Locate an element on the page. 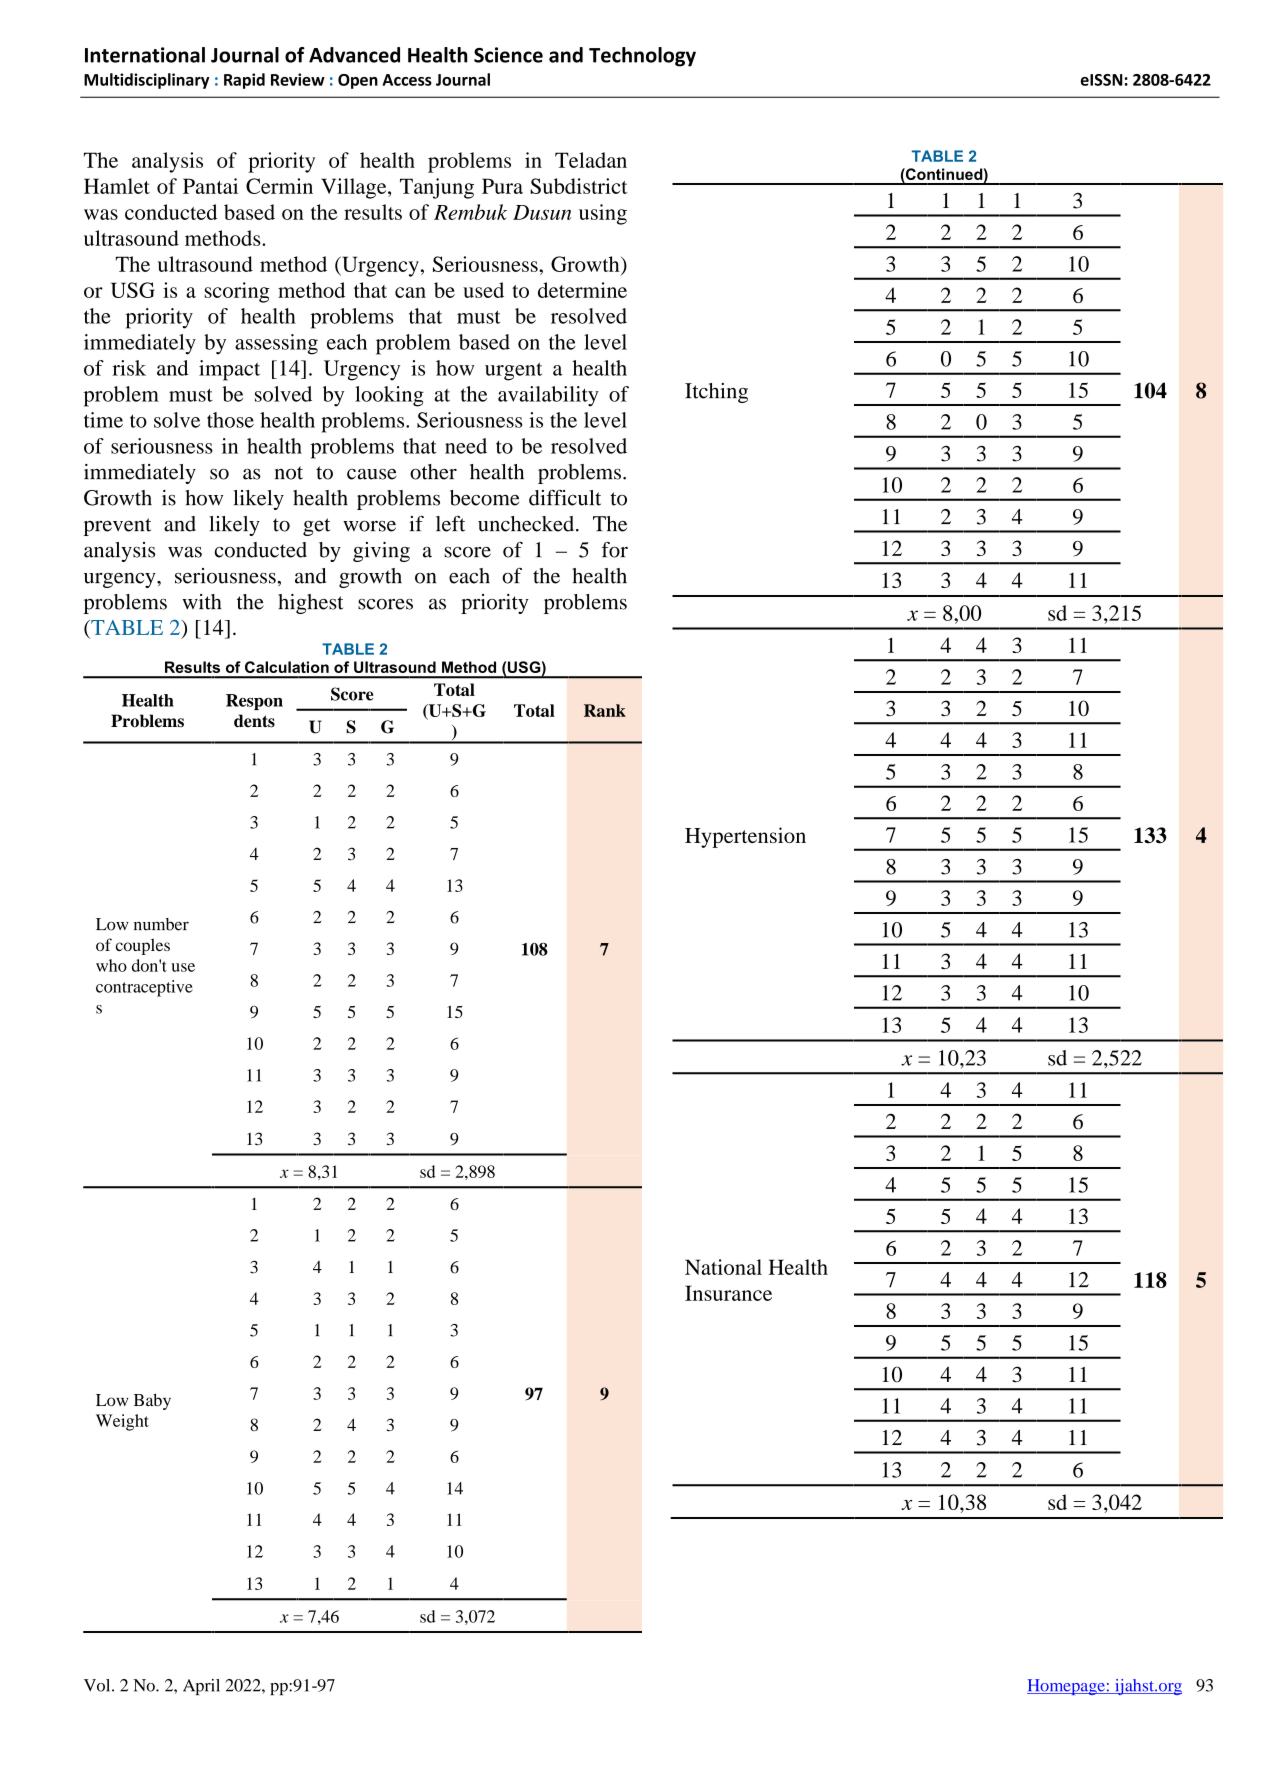 The height and width of the document is (1766, 1286). Technology is located at coordinates (642, 57).
